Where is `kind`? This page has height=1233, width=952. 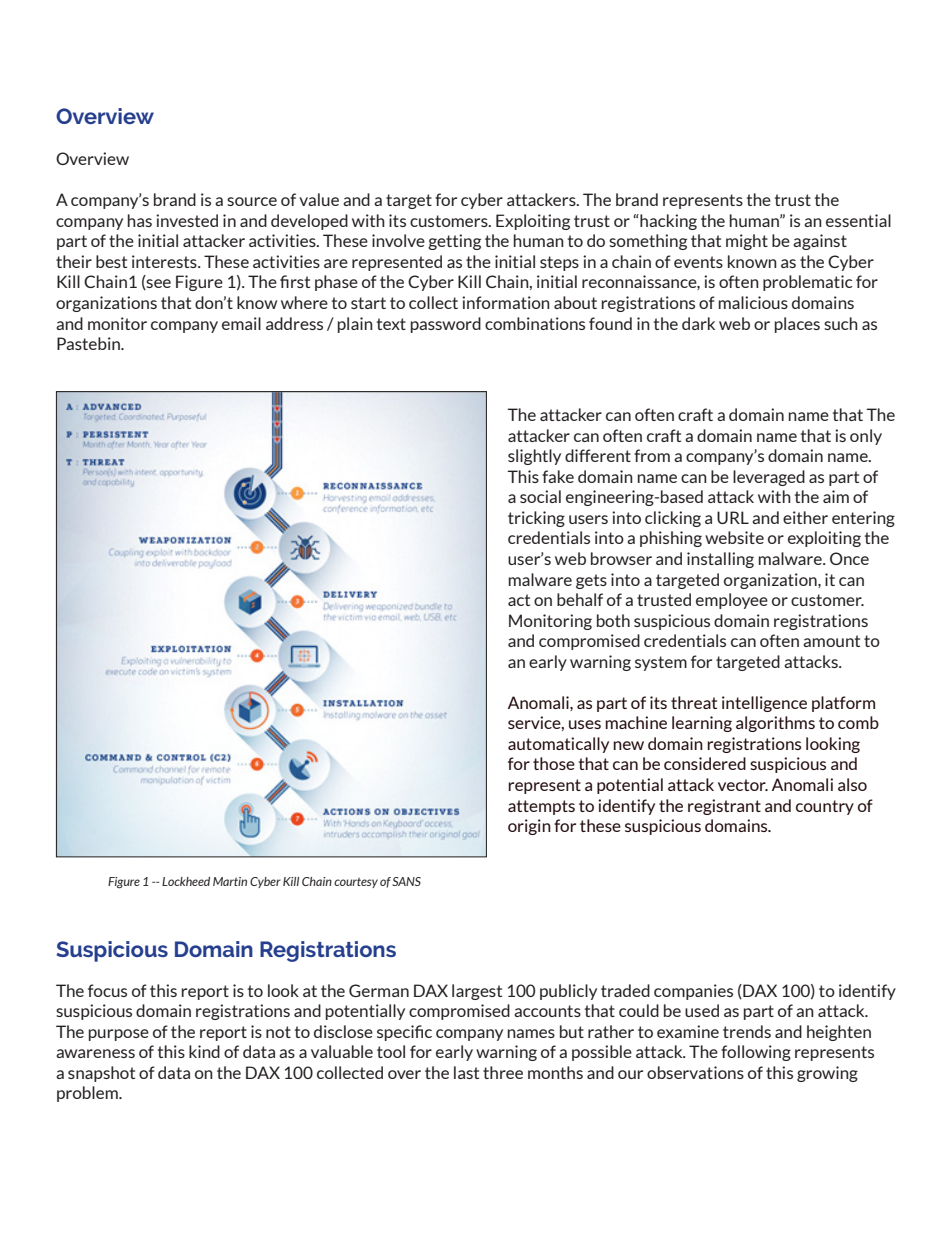
kind is located at coordinates (204, 1051).
